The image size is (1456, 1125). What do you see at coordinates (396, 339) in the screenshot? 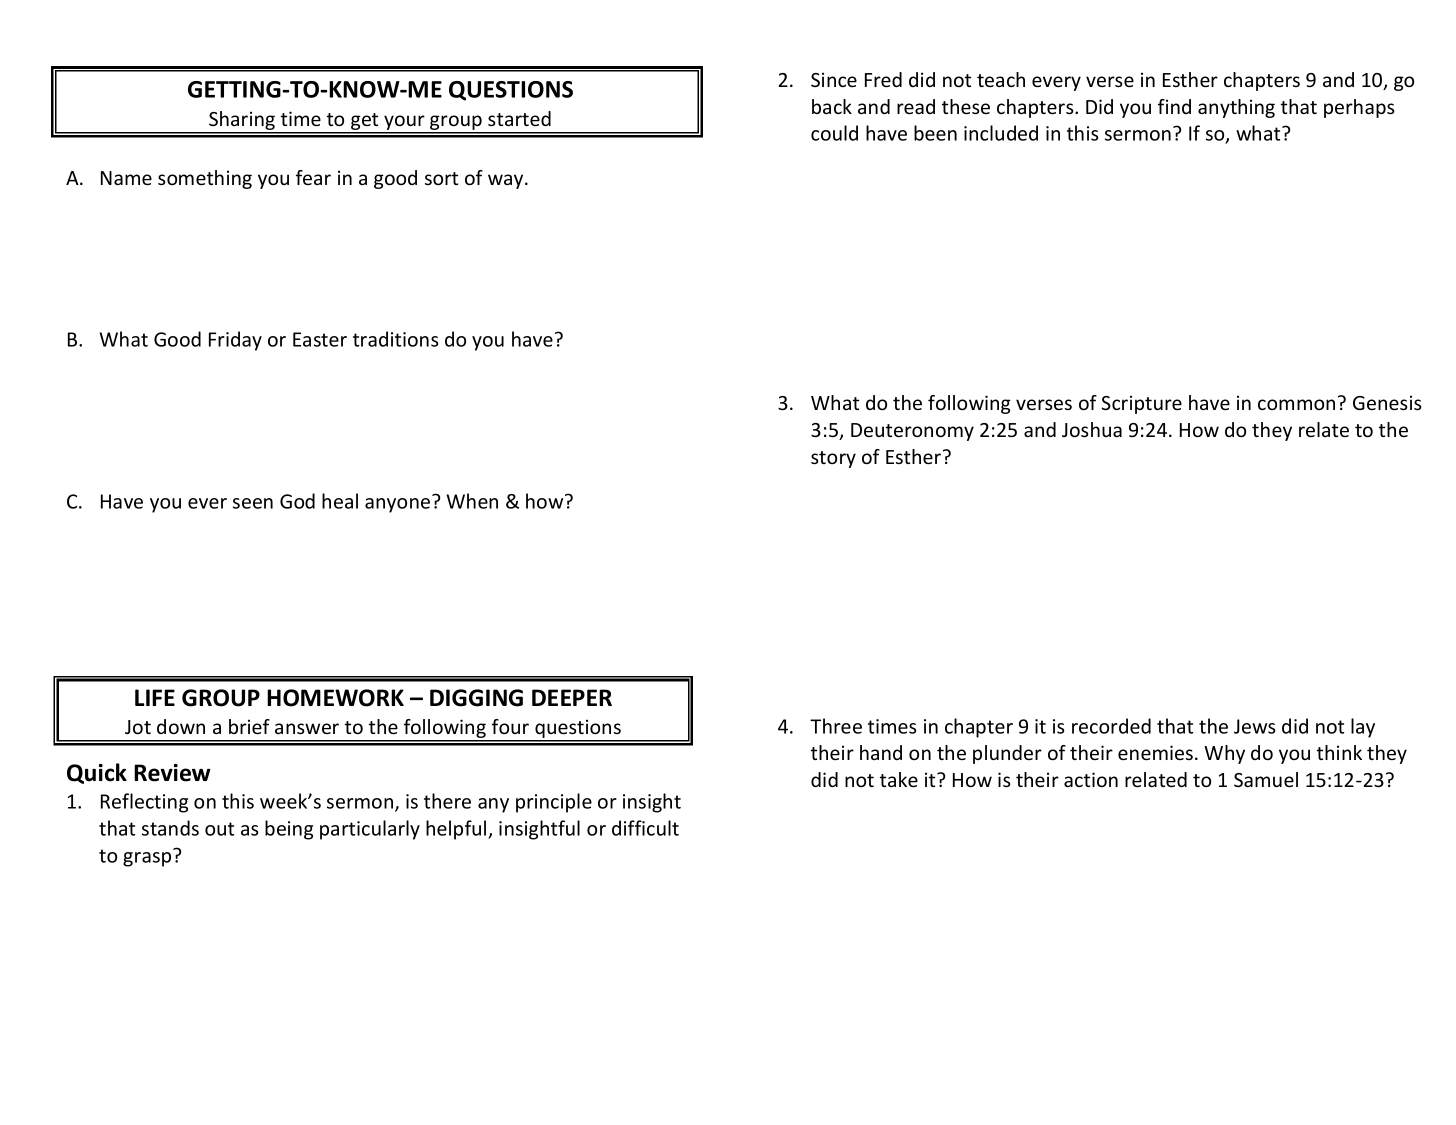
I see `traditions` at bounding box center [396, 339].
